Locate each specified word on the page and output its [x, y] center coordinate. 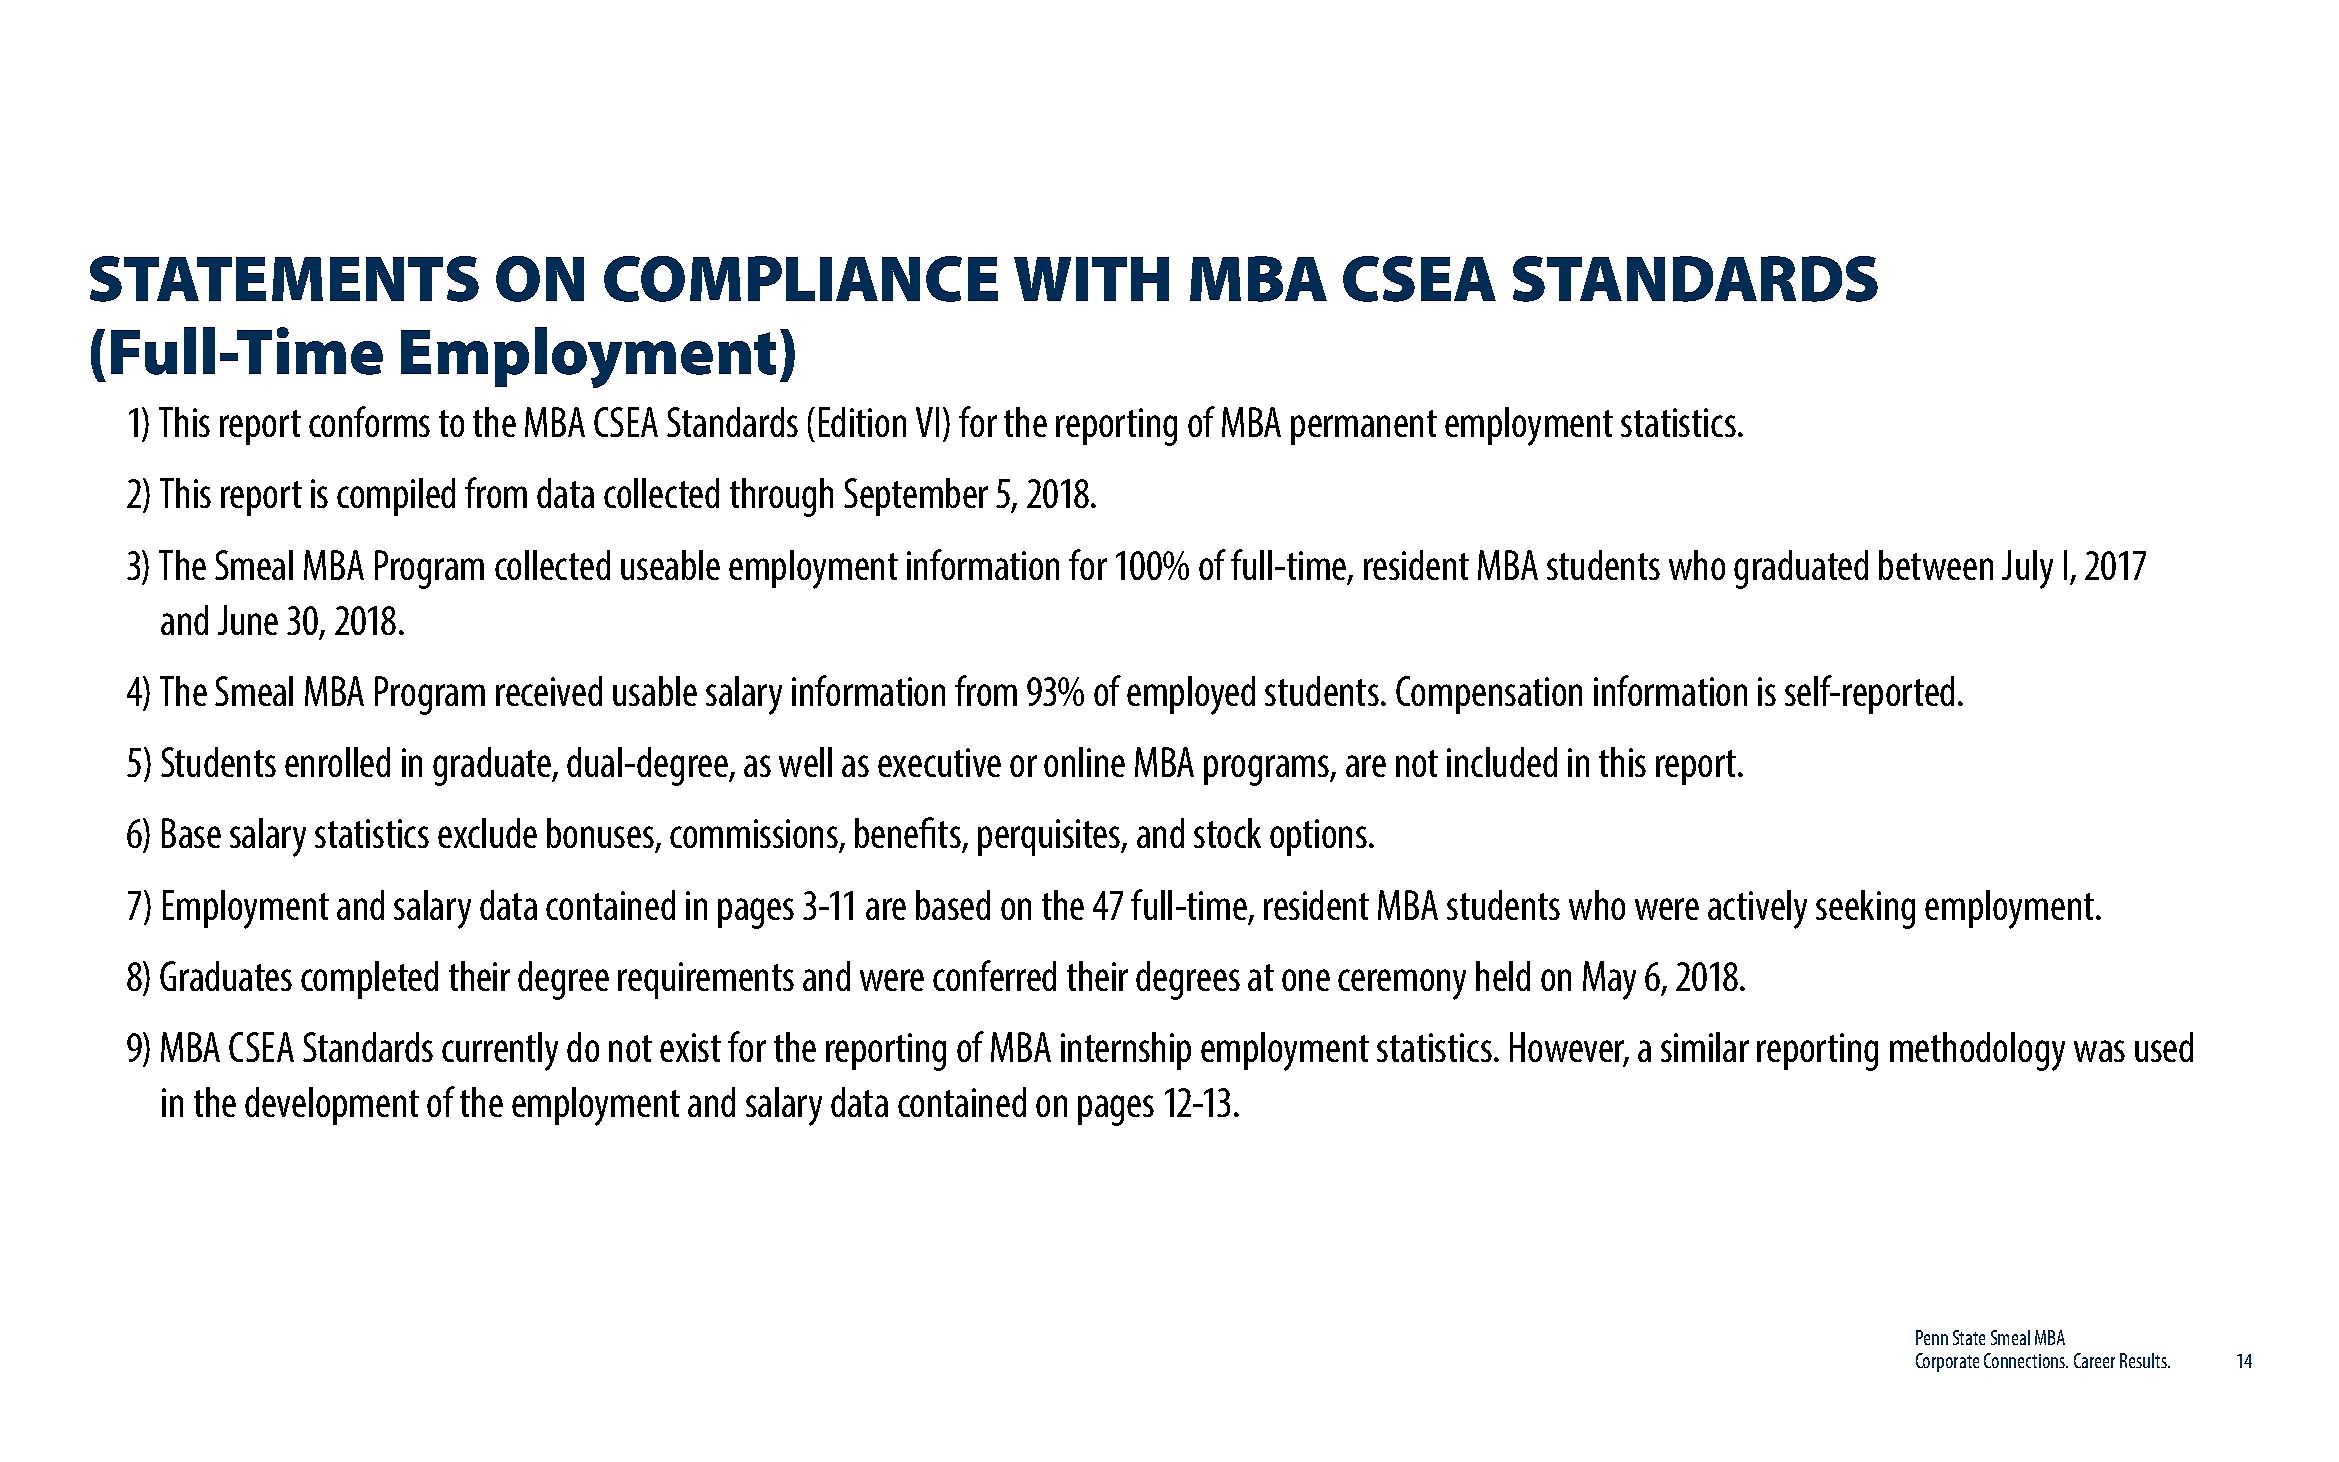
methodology [1977, 1051]
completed [369, 980]
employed [1191, 695]
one [1306, 980]
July [2027, 569]
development [332, 1106]
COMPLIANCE [801, 279]
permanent [1364, 427]
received [549, 691]
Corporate [1947, 1362]
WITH [1091, 279]
